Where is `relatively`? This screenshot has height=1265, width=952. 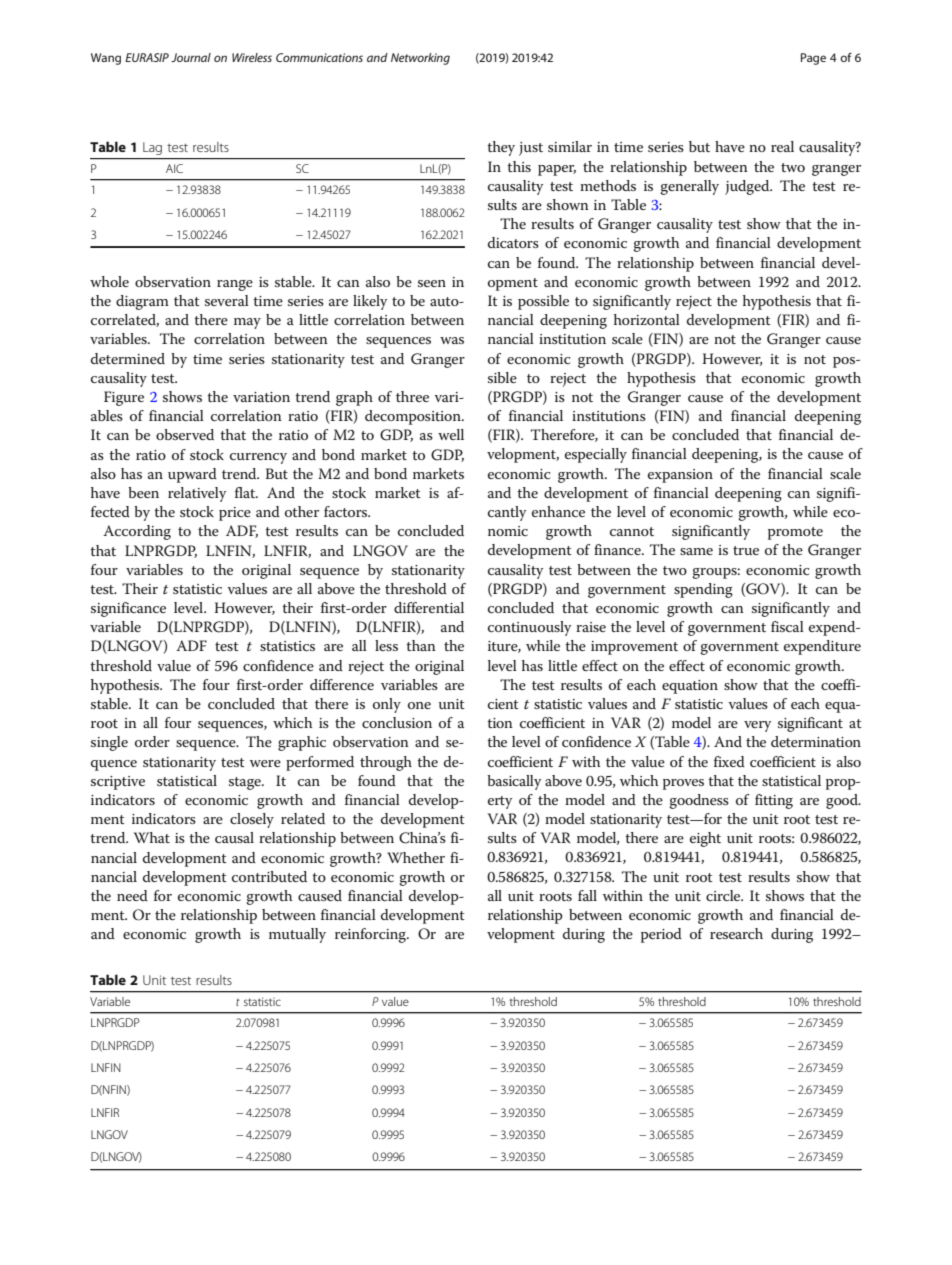 relatively is located at coordinates (197, 494).
